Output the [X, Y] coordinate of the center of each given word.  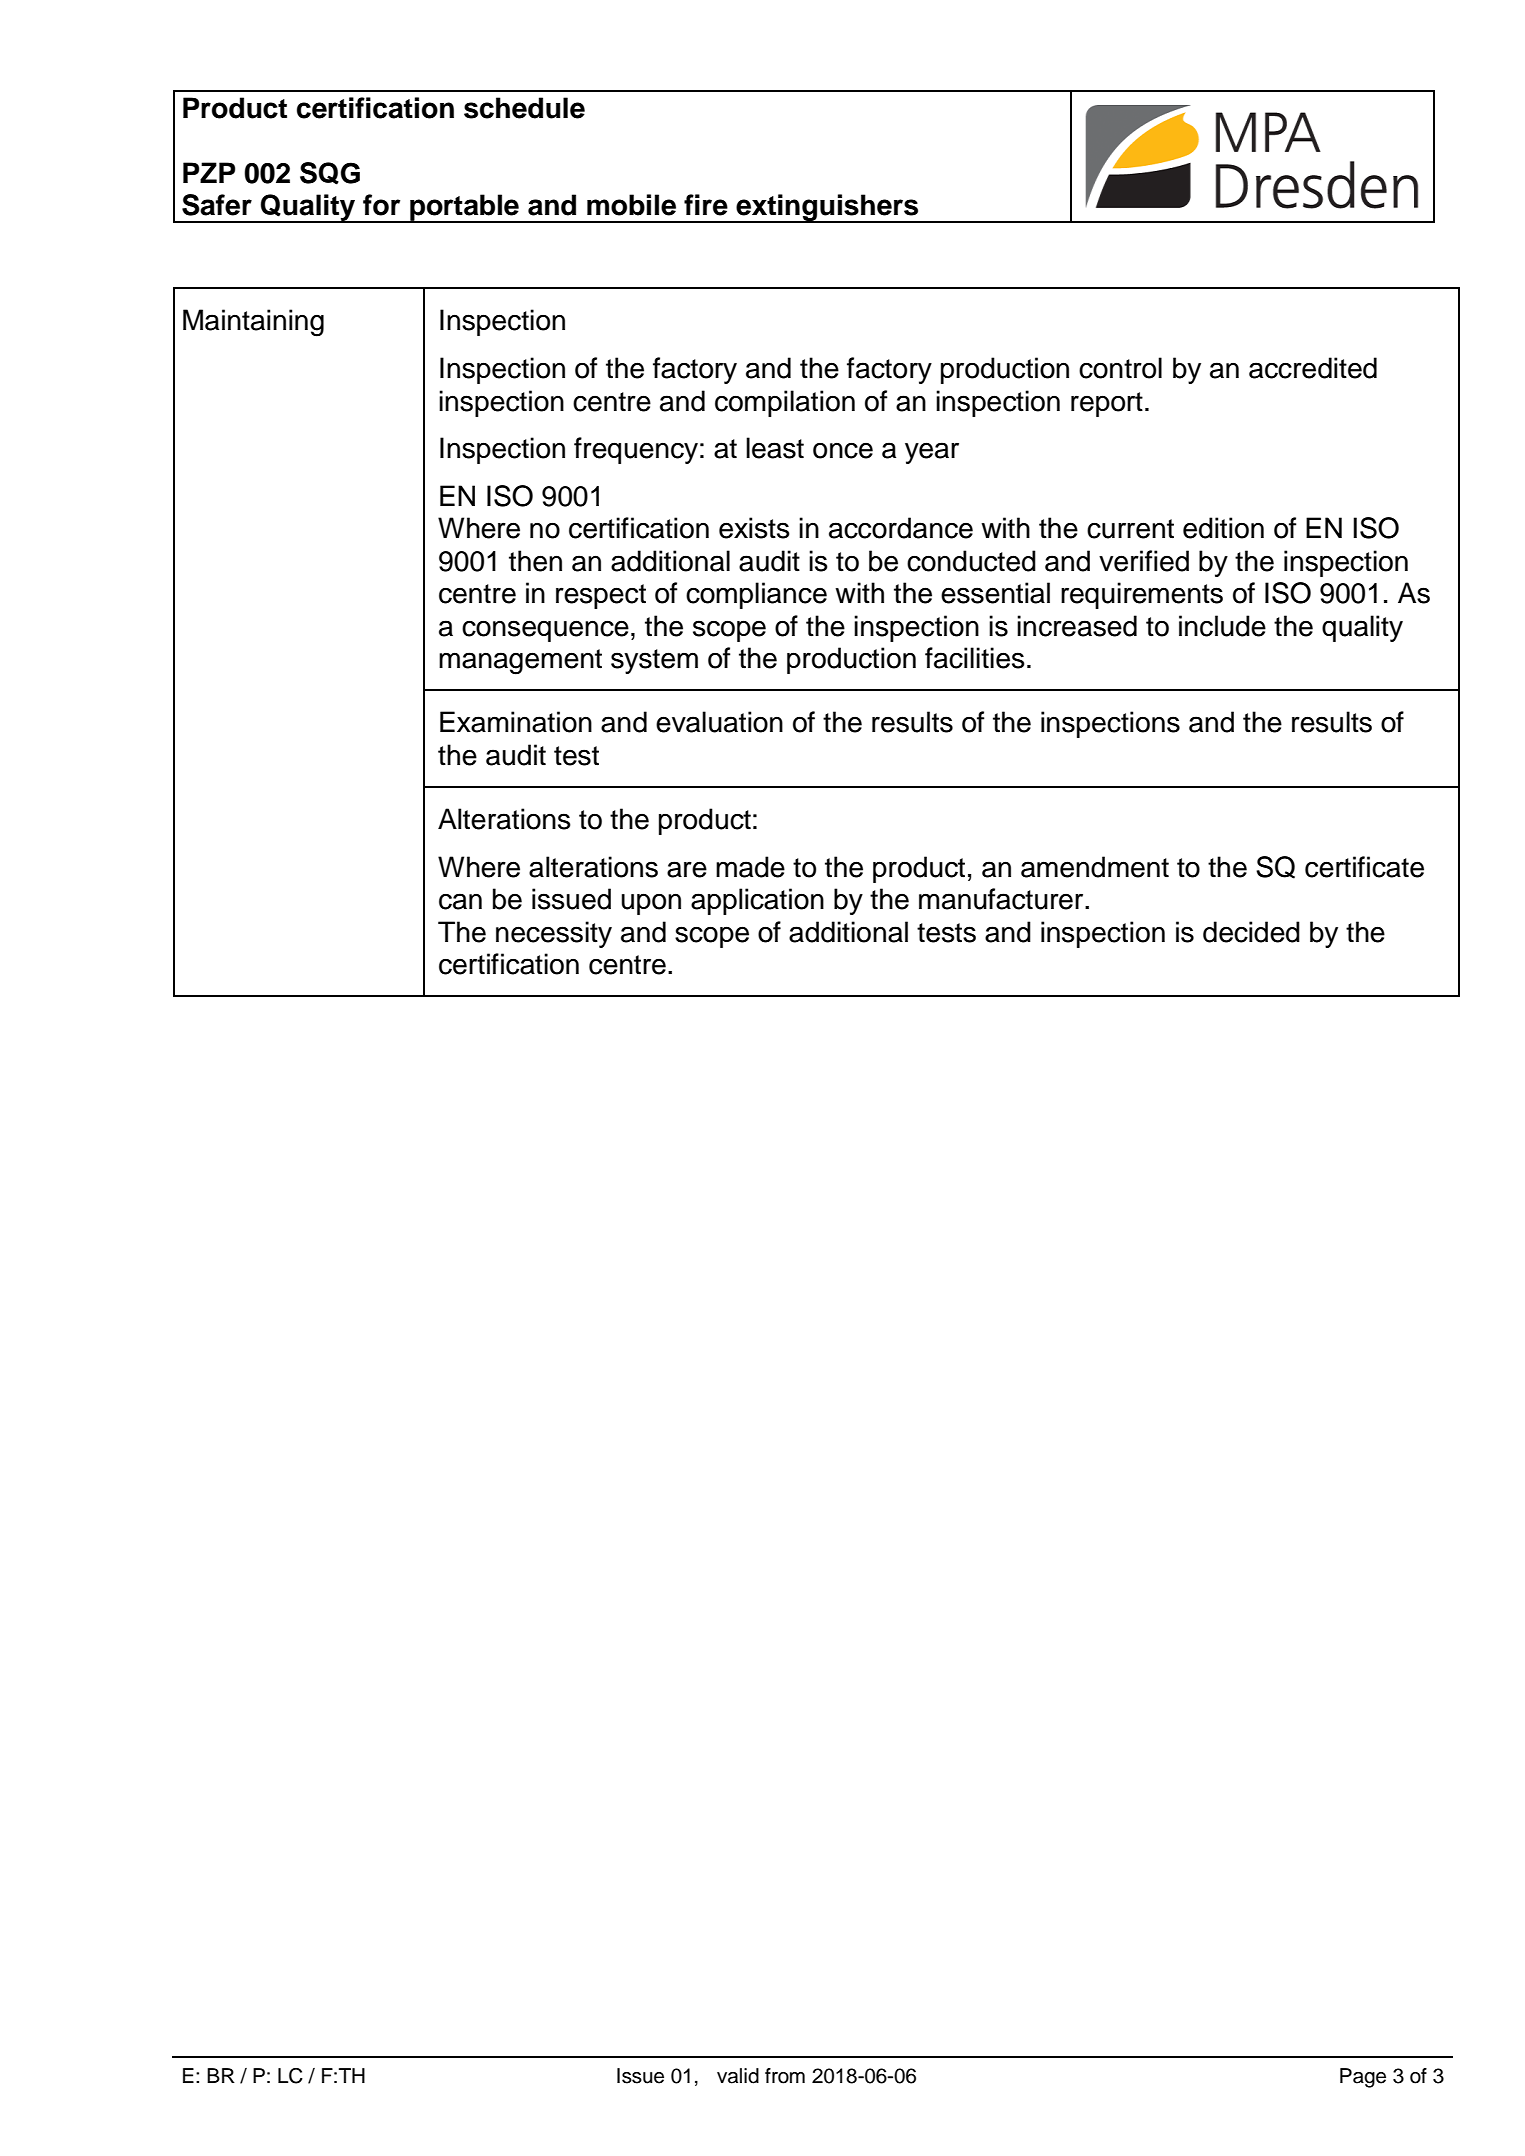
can [460, 901]
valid [738, 2076]
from [785, 2076]
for [381, 205]
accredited [1313, 368]
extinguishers [827, 208]
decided [1251, 932]
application [757, 901]
